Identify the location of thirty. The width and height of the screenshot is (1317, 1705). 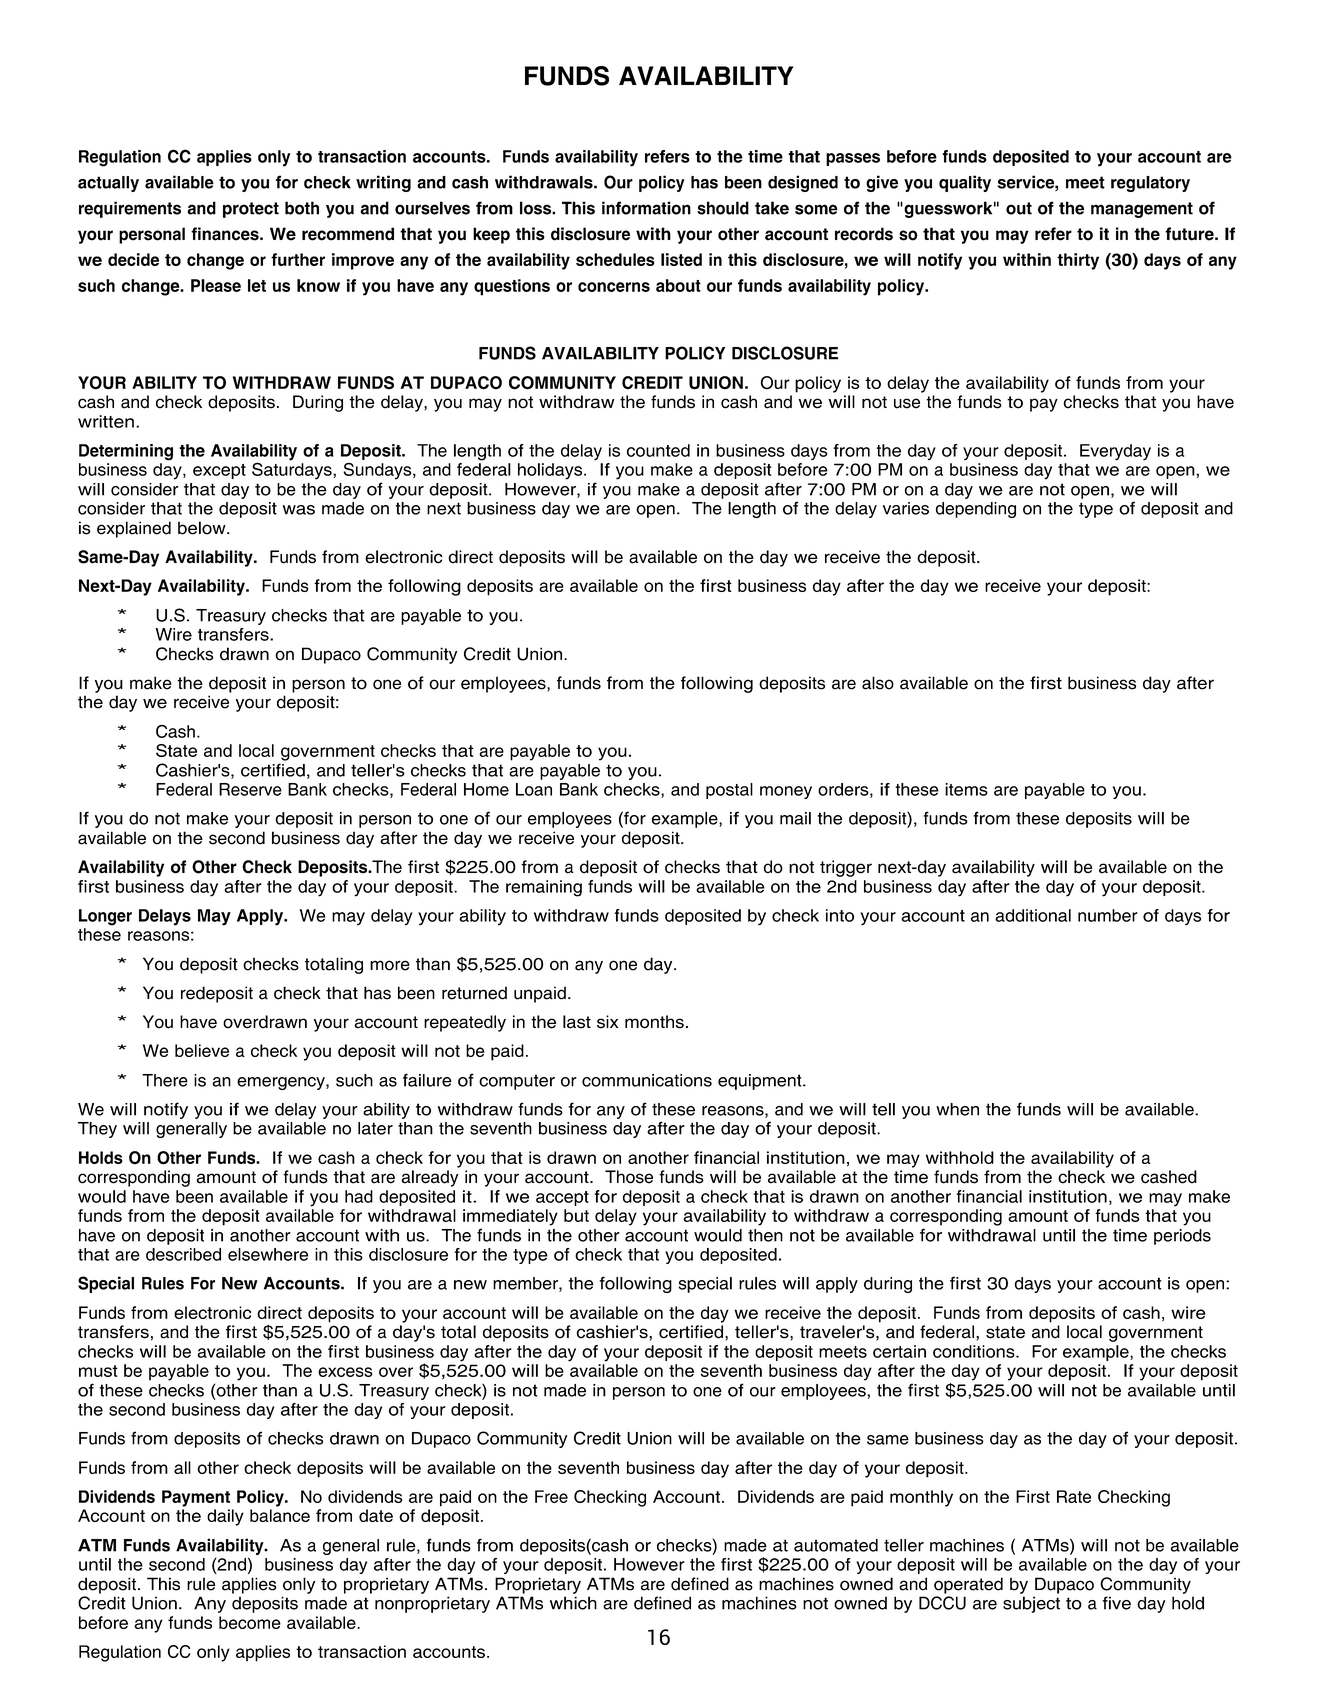
(1078, 261).
